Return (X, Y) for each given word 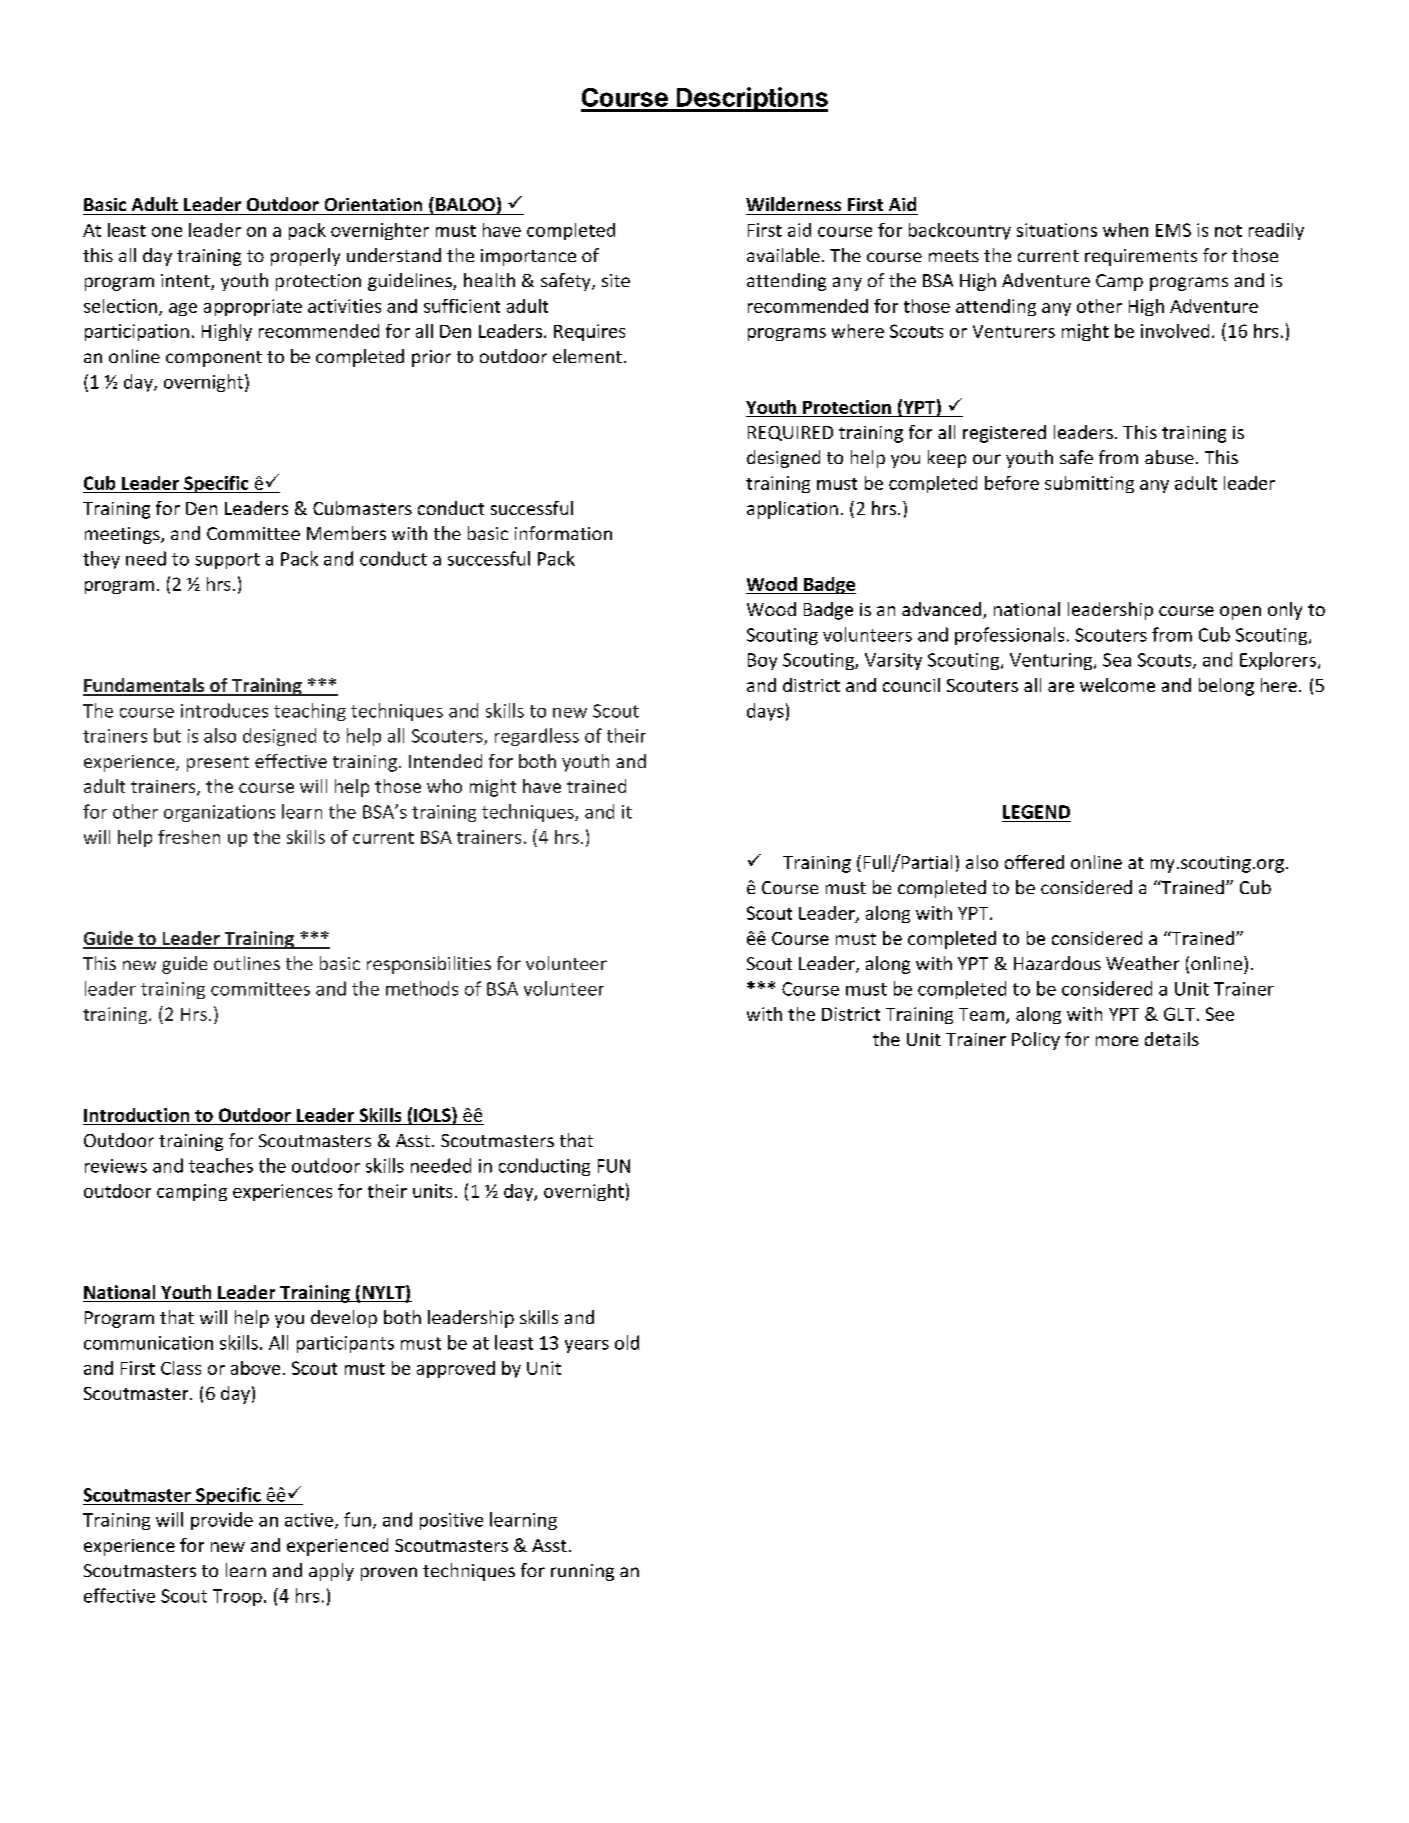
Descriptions (751, 99)
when (1125, 230)
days (765, 712)
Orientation (373, 204)
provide (222, 1521)
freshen (189, 837)
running (582, 1572)
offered (1034, 862)
